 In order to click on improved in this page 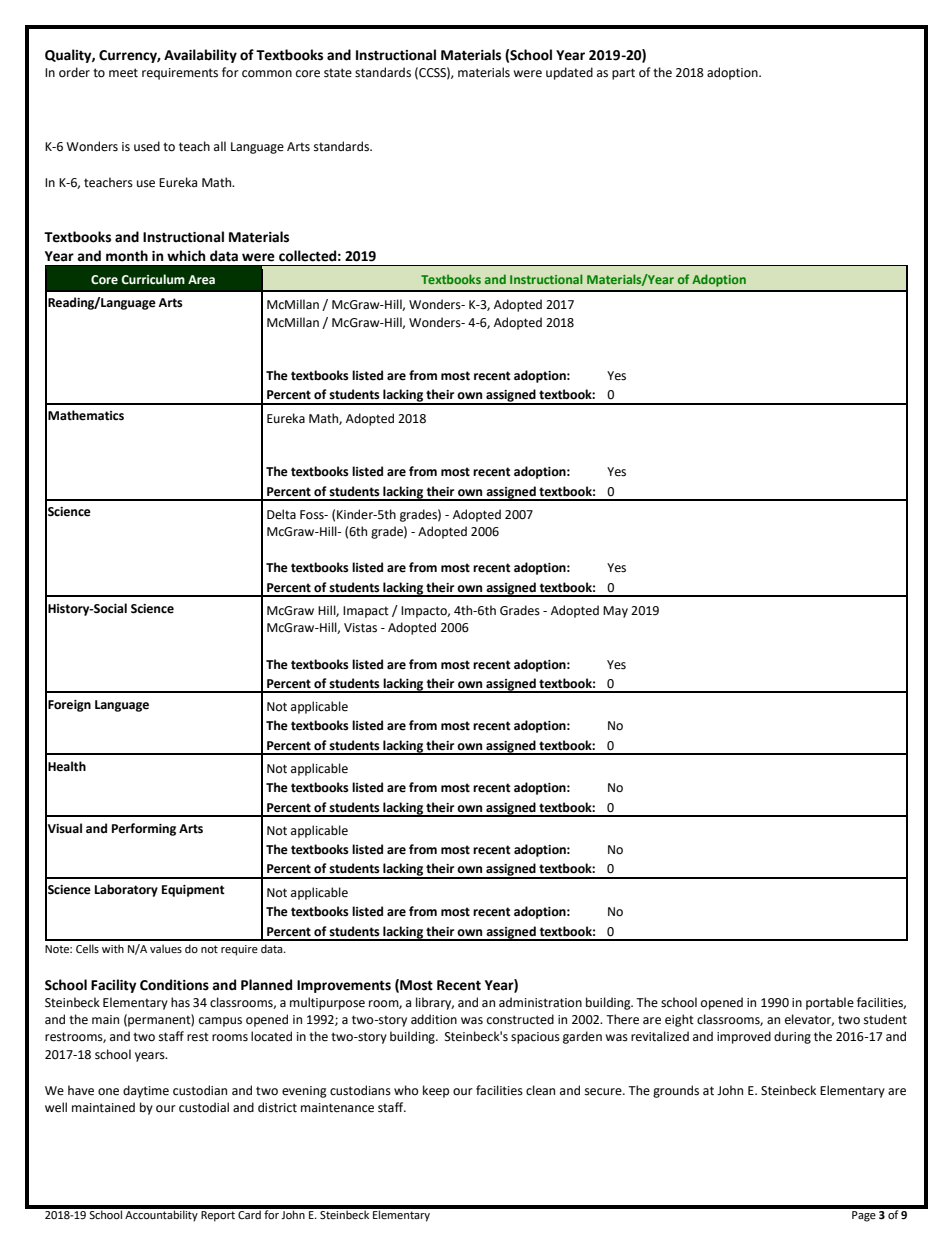, I will do `click(744, 1037)`.
